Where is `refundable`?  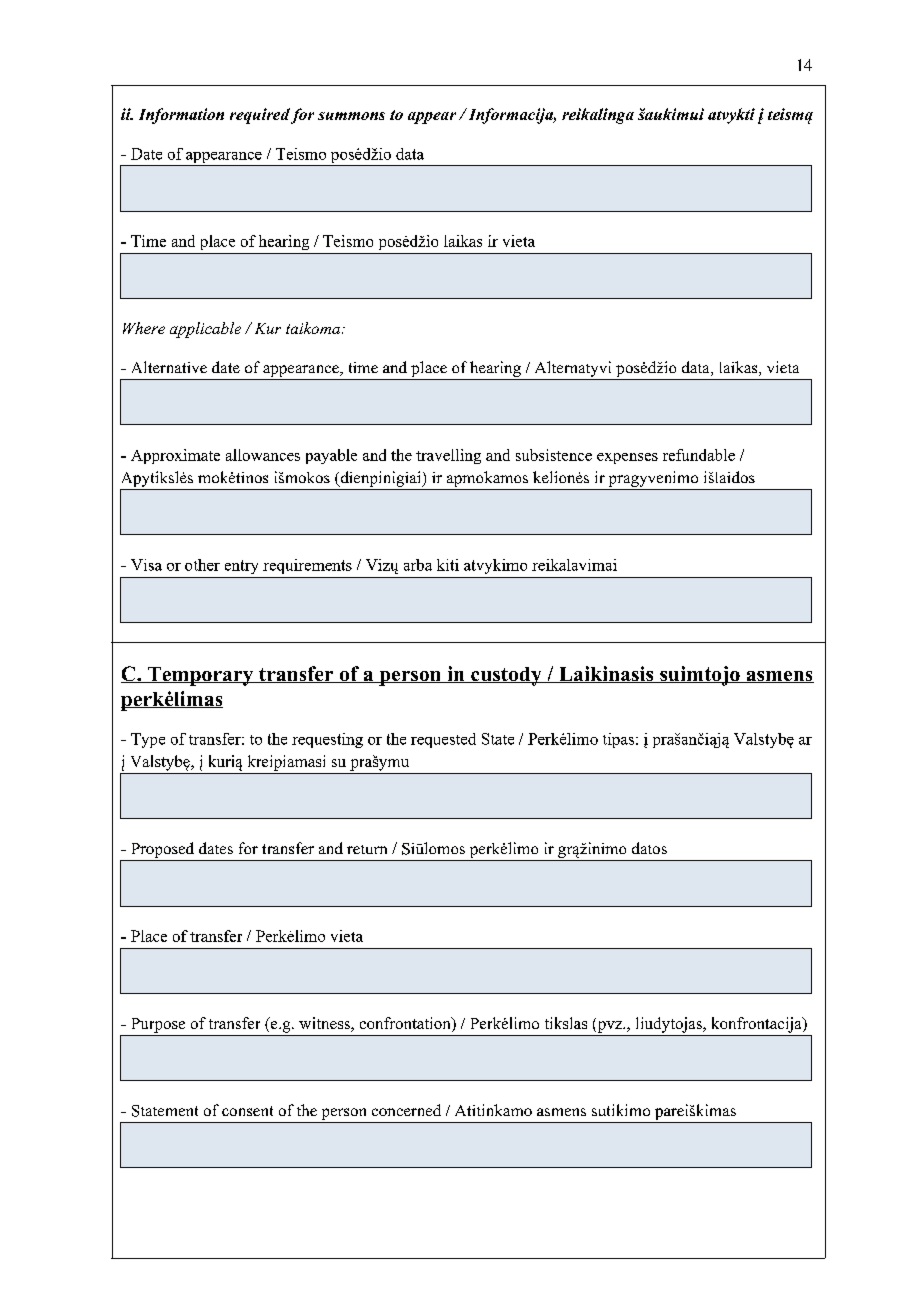 refundable is located at coordinates (699, 455).
